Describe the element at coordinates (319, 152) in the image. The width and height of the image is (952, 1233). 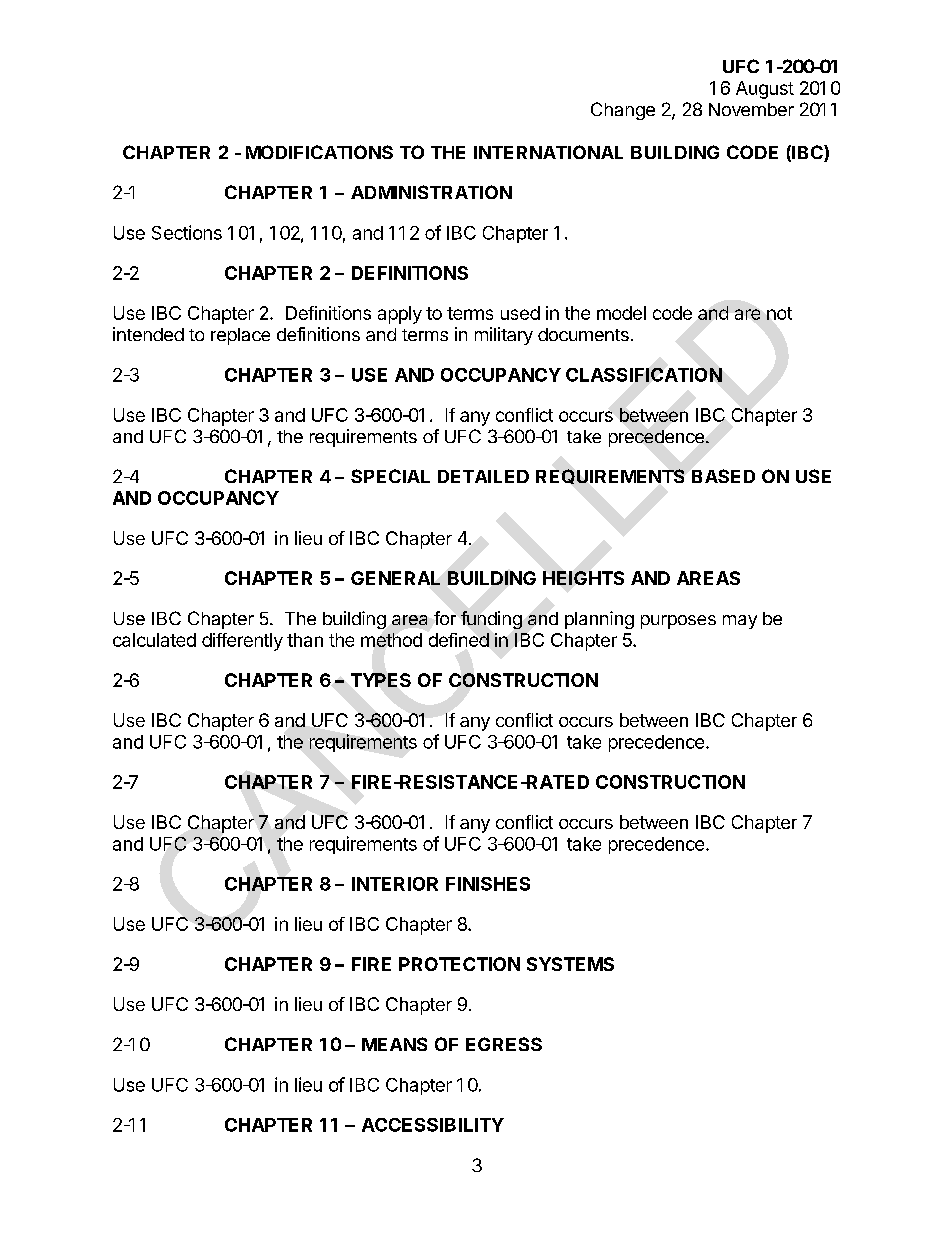
I see `MODIFICATIONS` at that location.
